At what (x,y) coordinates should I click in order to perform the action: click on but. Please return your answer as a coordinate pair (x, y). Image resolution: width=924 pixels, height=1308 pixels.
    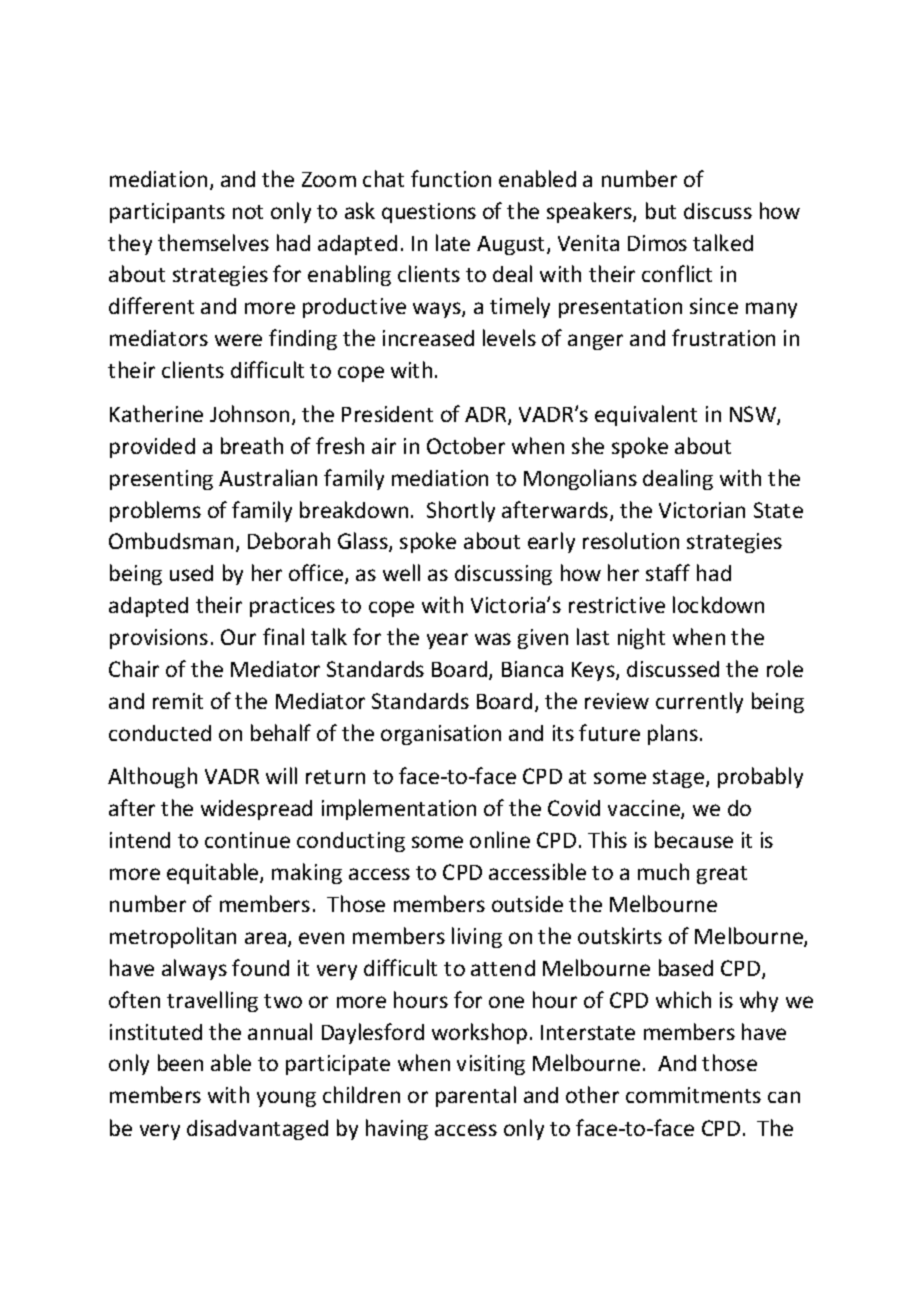
    Looking at the image, I should click on (661, 210).
